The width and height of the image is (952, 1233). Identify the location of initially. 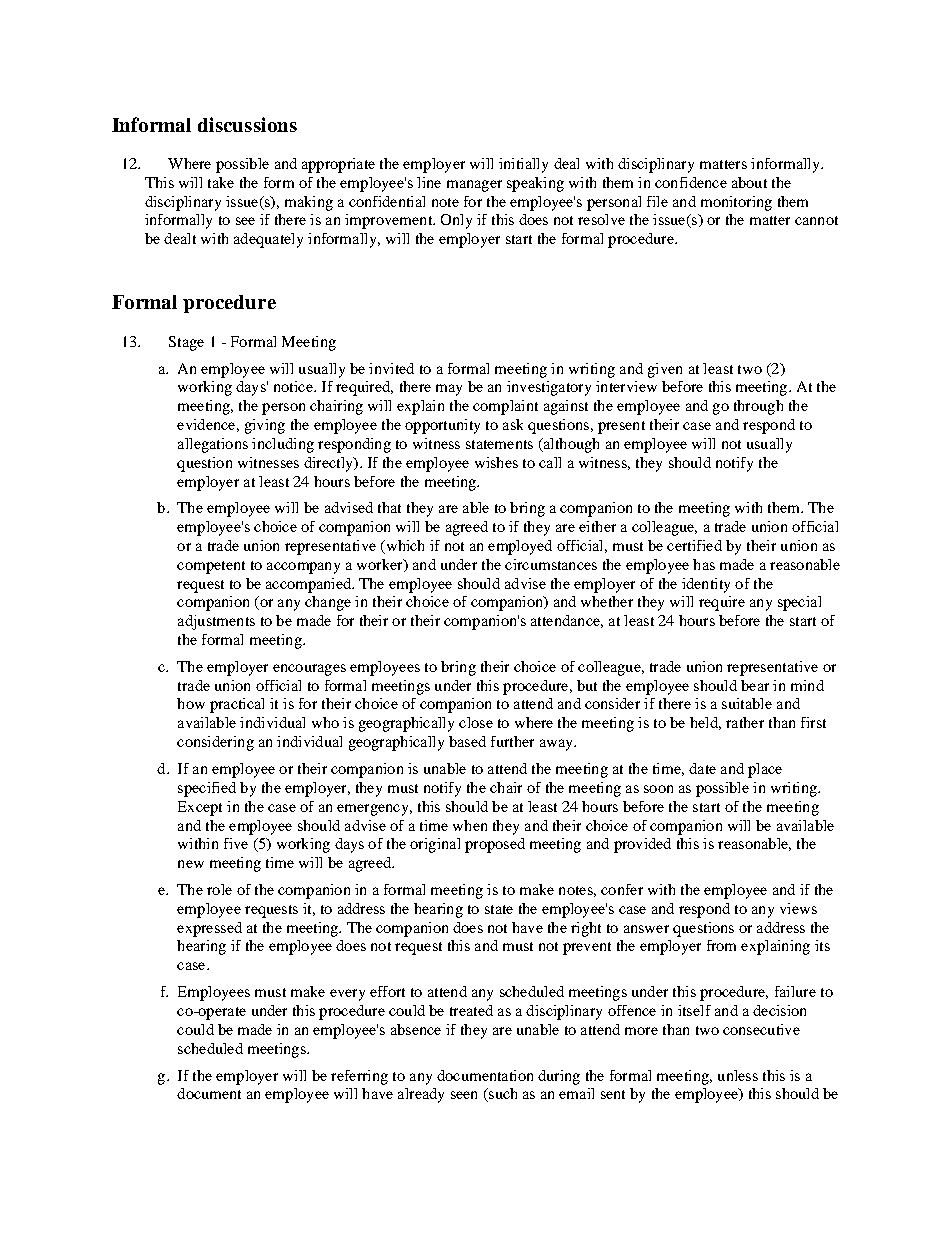
(523, 165).
